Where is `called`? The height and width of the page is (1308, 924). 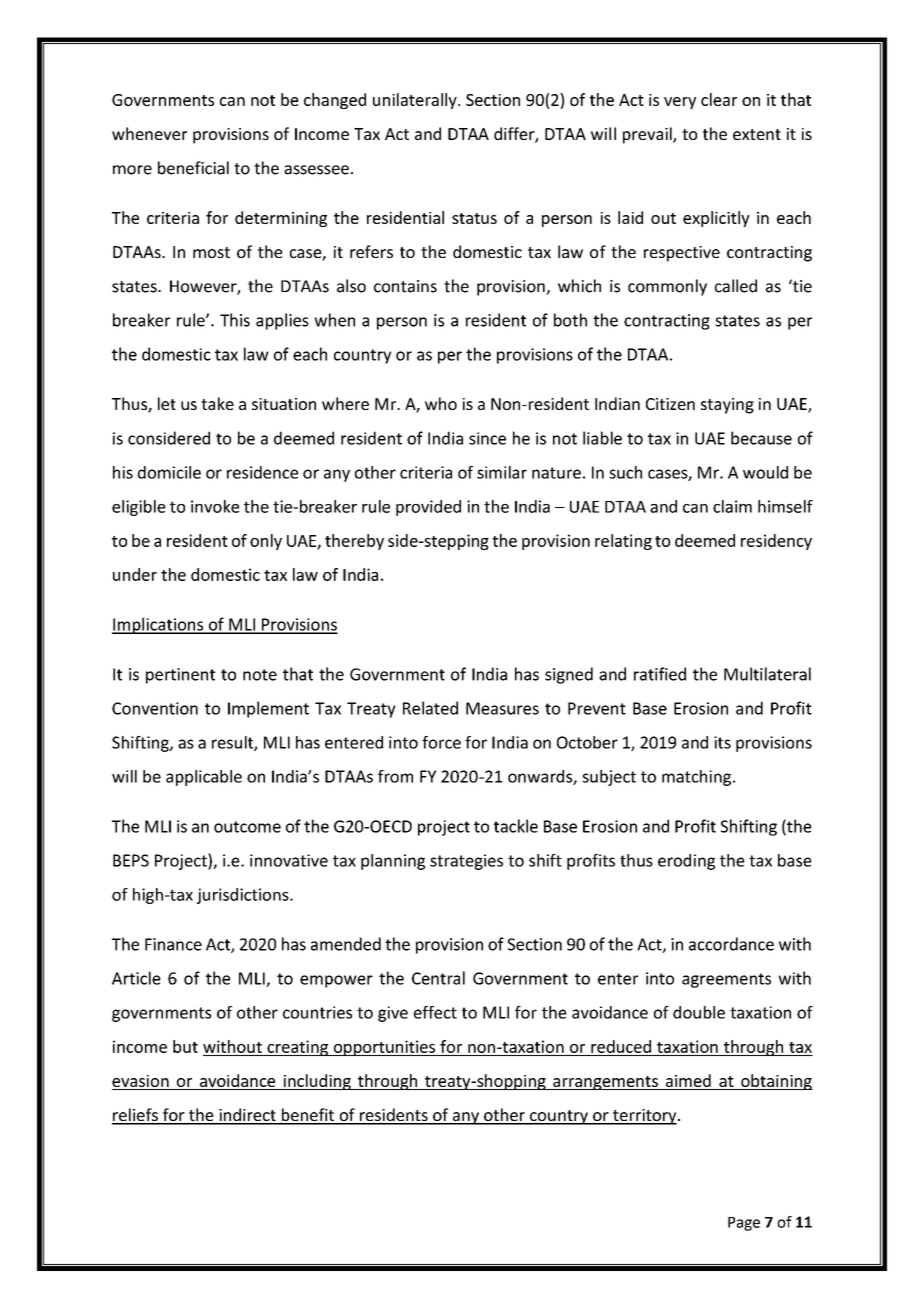 called is located at coordinates (736, 286).
